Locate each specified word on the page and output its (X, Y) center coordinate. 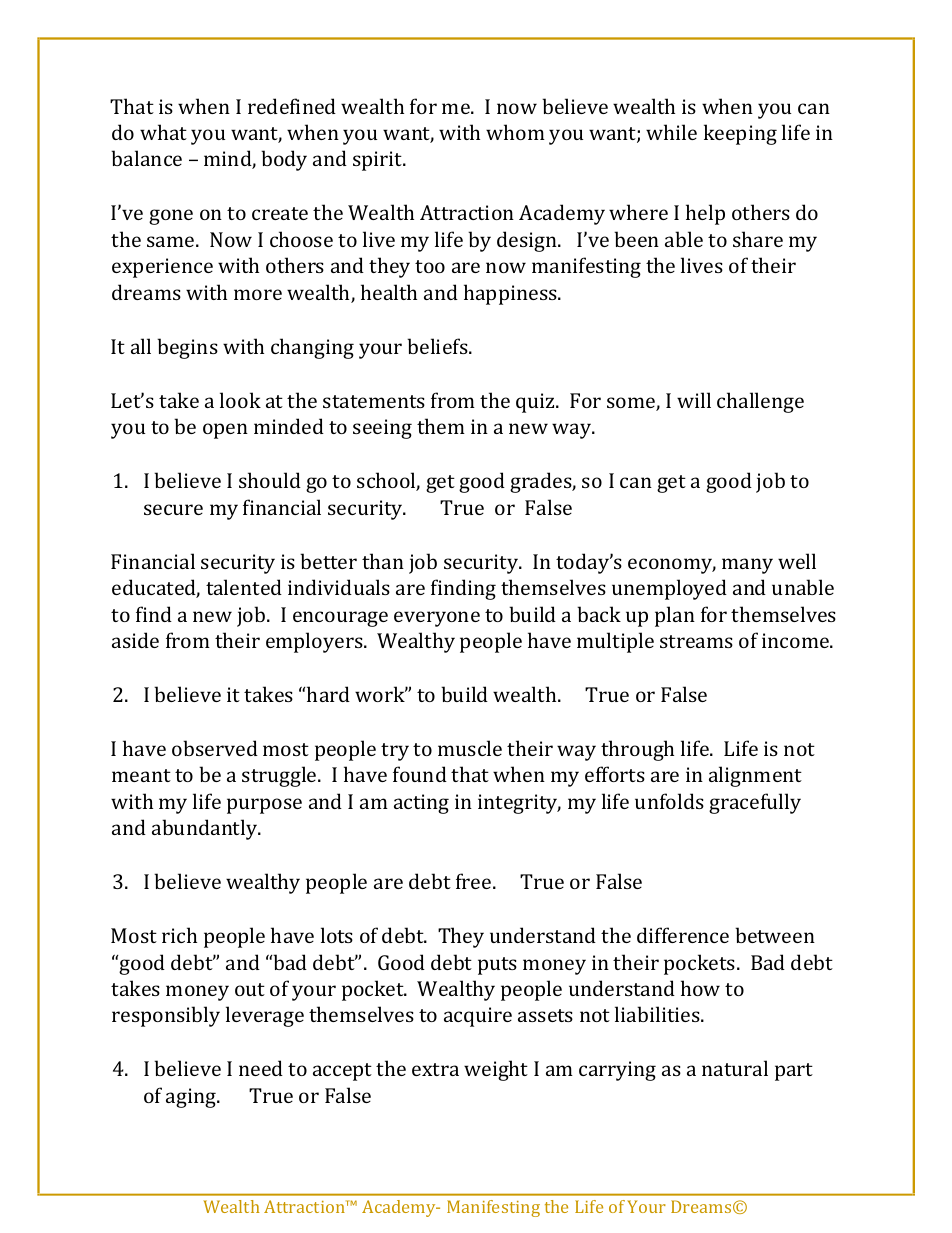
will (694, 400)
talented (244, 587)
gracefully (755, 803)
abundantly (206, 829)
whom (515, 132)
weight (496, 1070)
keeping (740, 134)
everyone (437, 619)
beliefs (438, 346)
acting (421, 804)
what (163, 132)
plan (675, 616)
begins (187, 348)
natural (735, 1068)
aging (192, 1098)
